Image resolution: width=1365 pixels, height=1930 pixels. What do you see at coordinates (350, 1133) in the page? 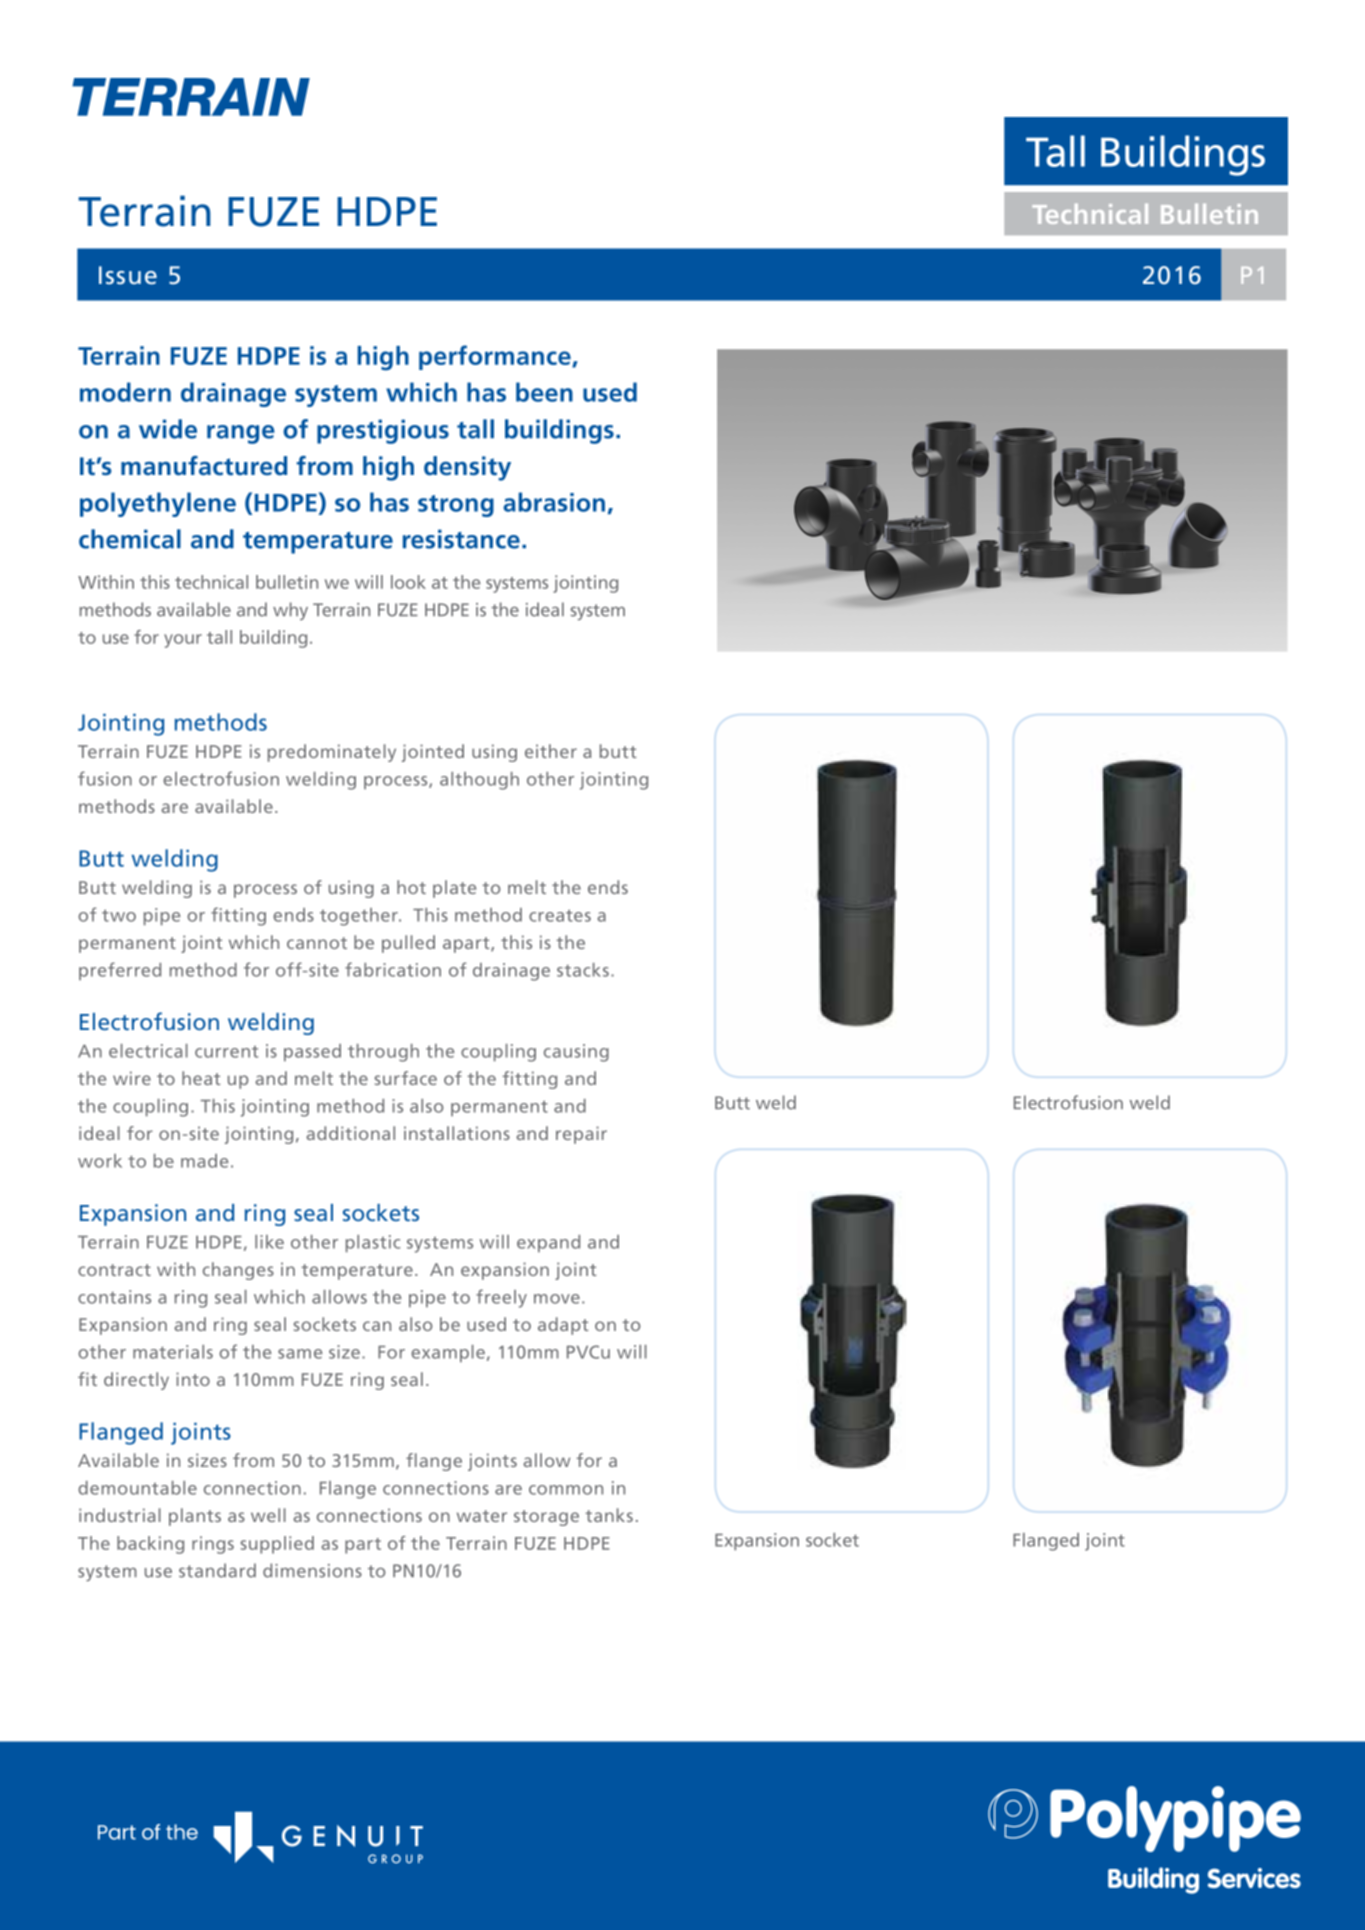
I see `additional` at bounding box center [350, 1133].
